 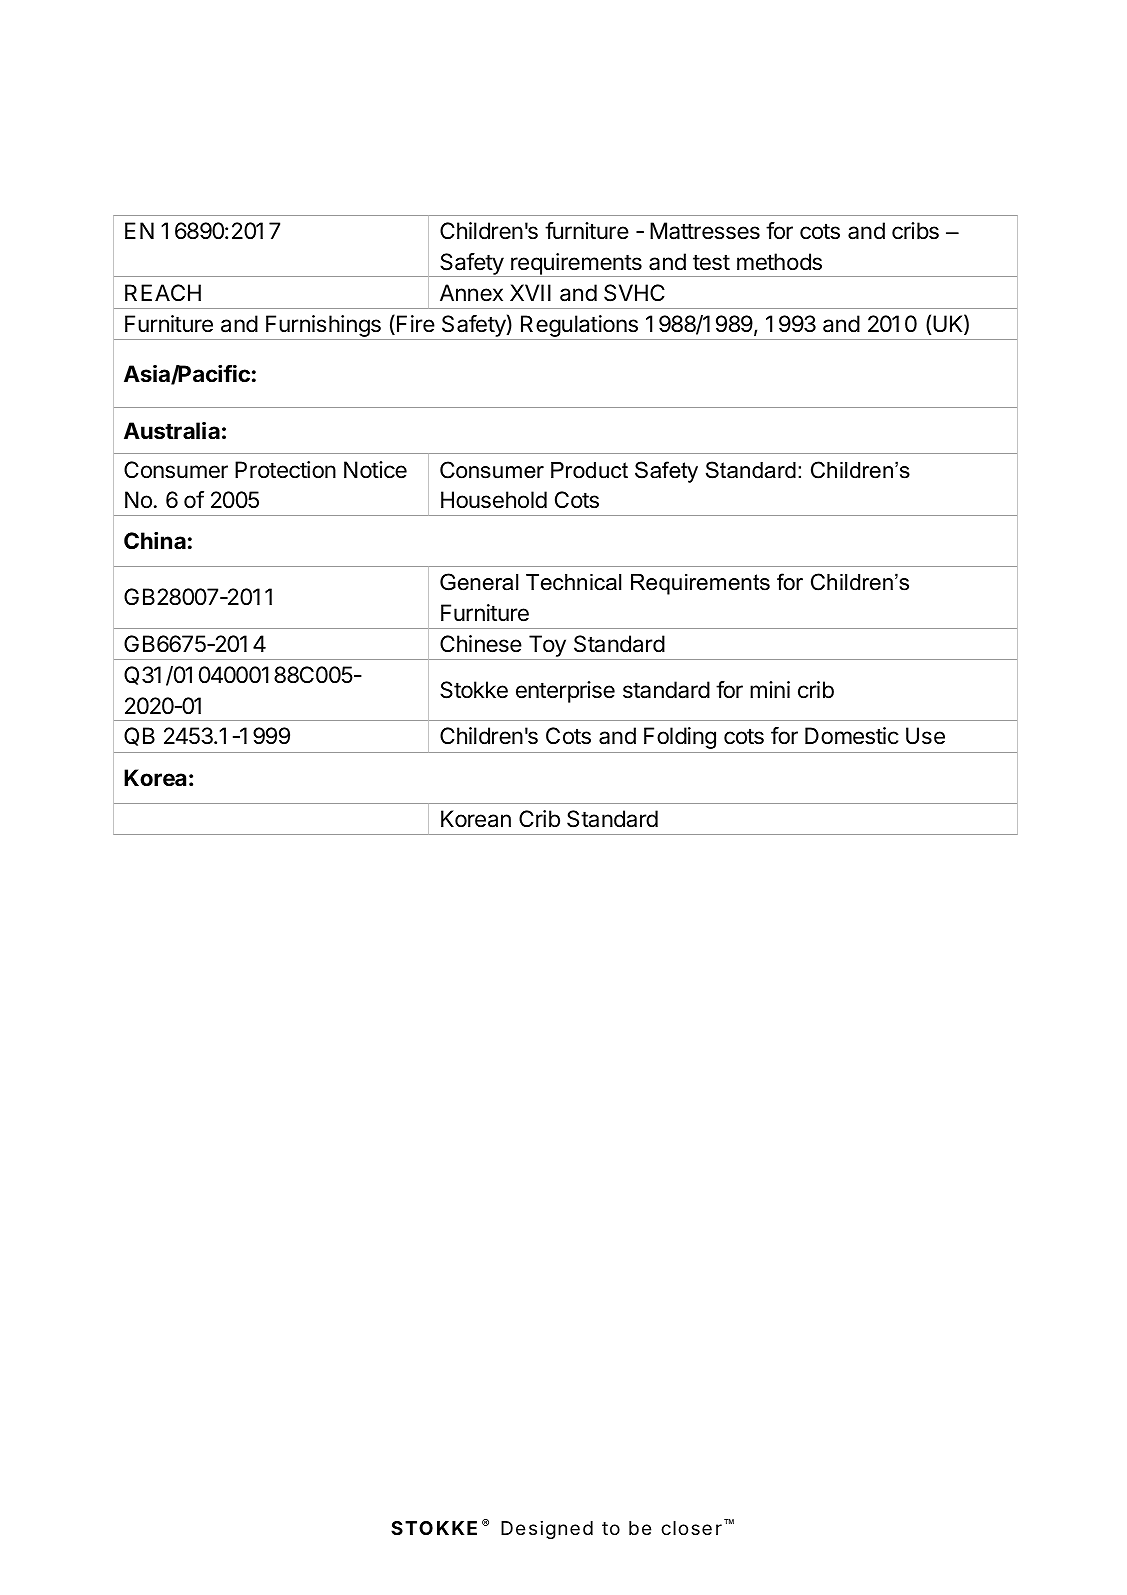 What do you see at coordinates (565, 692) in the screenshot?
I see `enterprise` at bounding box center [565, 692].
